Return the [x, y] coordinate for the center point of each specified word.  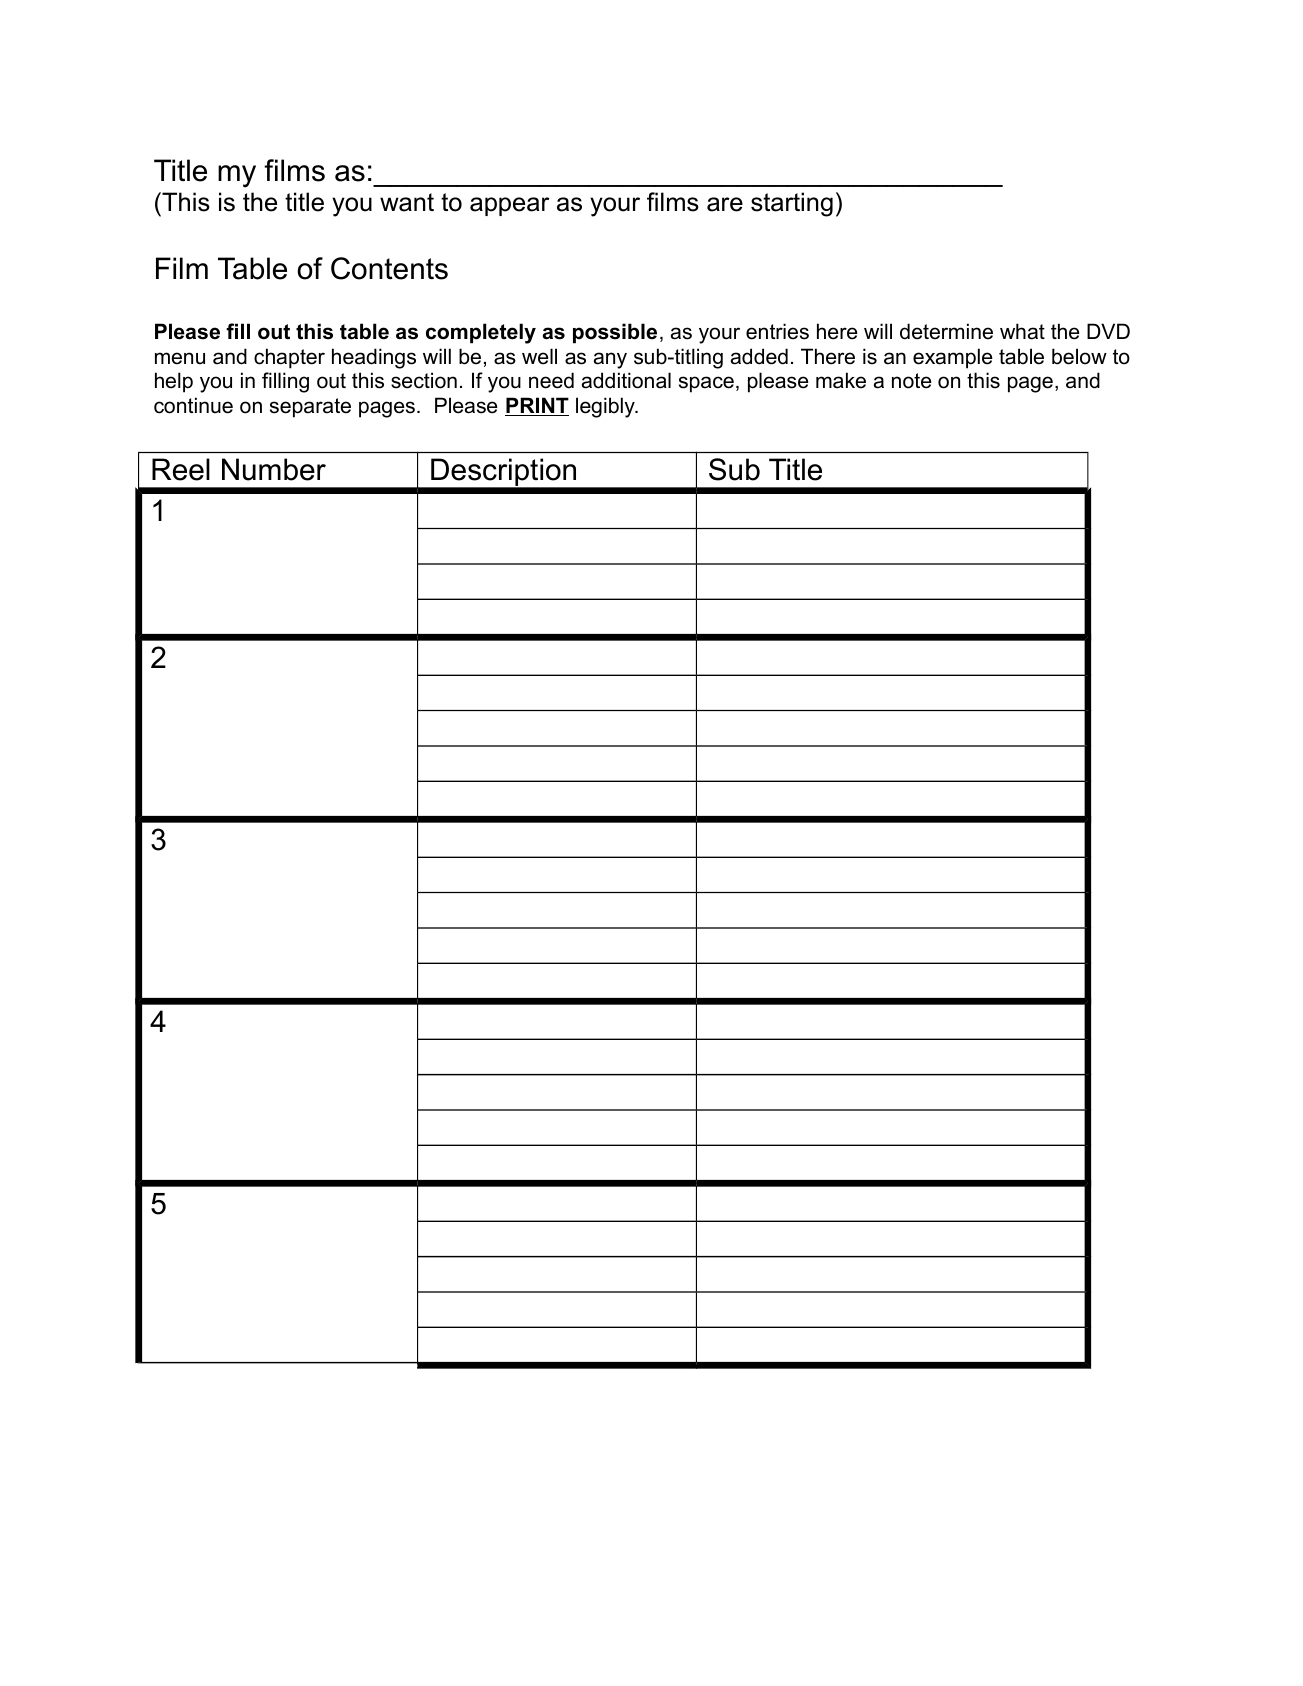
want [407, 202]
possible [615, 333]
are [725, 204]
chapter [289, 358]
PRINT [537, 406]
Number [274, 469]
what [1022, 331]
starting [792, 204]
